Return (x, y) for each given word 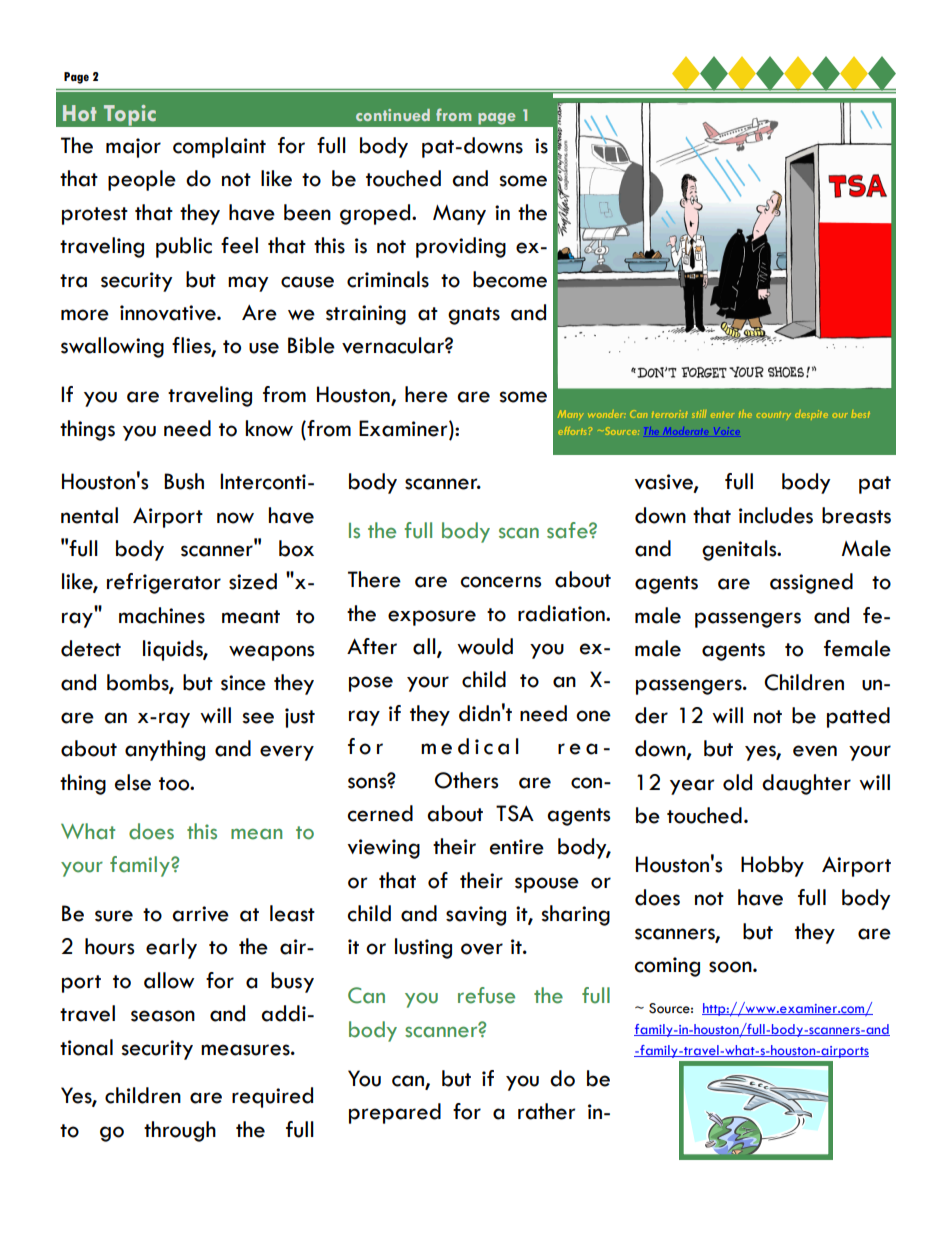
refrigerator (164, 583)
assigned (811, 583)
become (510, 279)
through (180, 1131)
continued (393, 115)
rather (546, 1111)
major (133, 148)
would (485, 646)
